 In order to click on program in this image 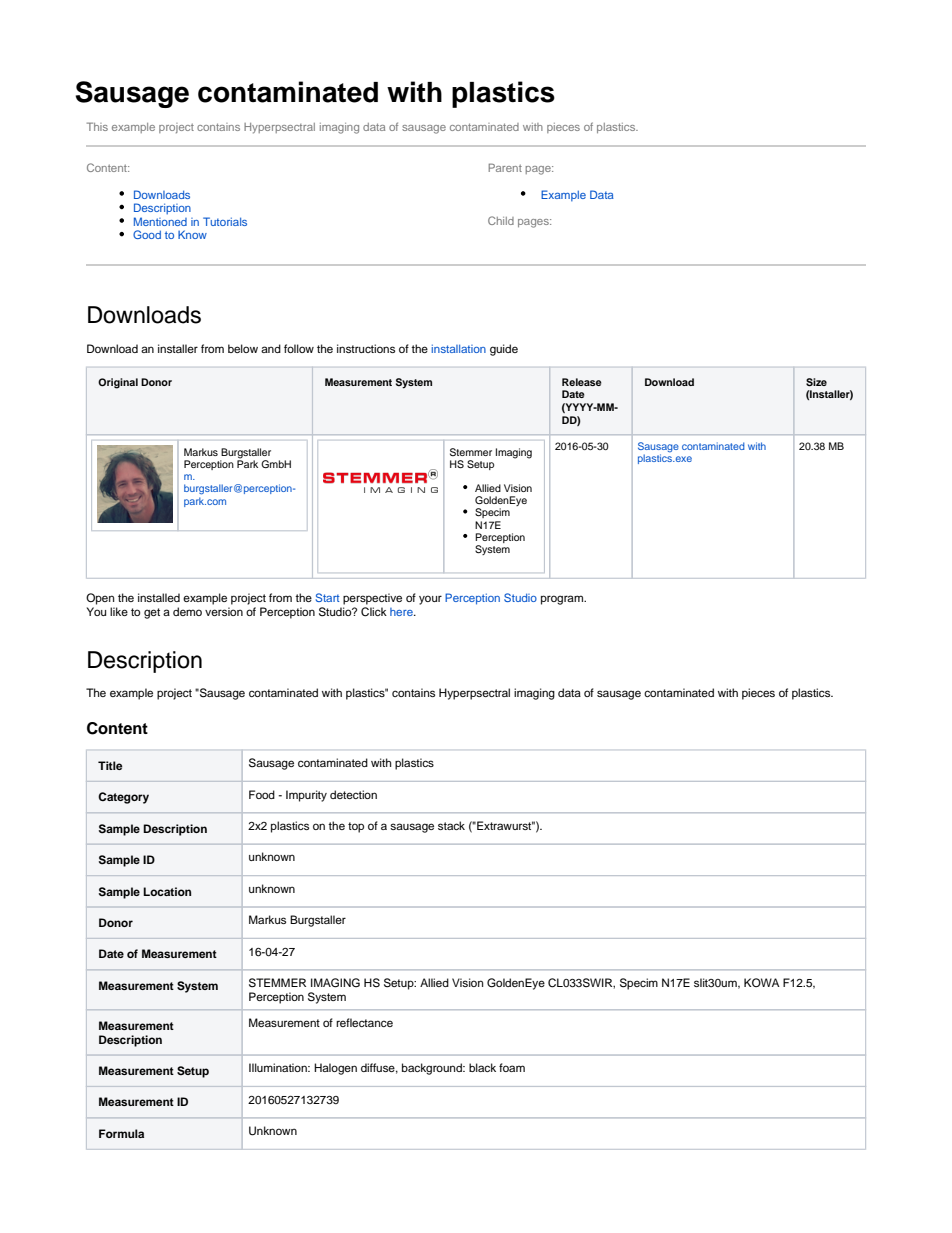, I will do `click(563, 600)`.
